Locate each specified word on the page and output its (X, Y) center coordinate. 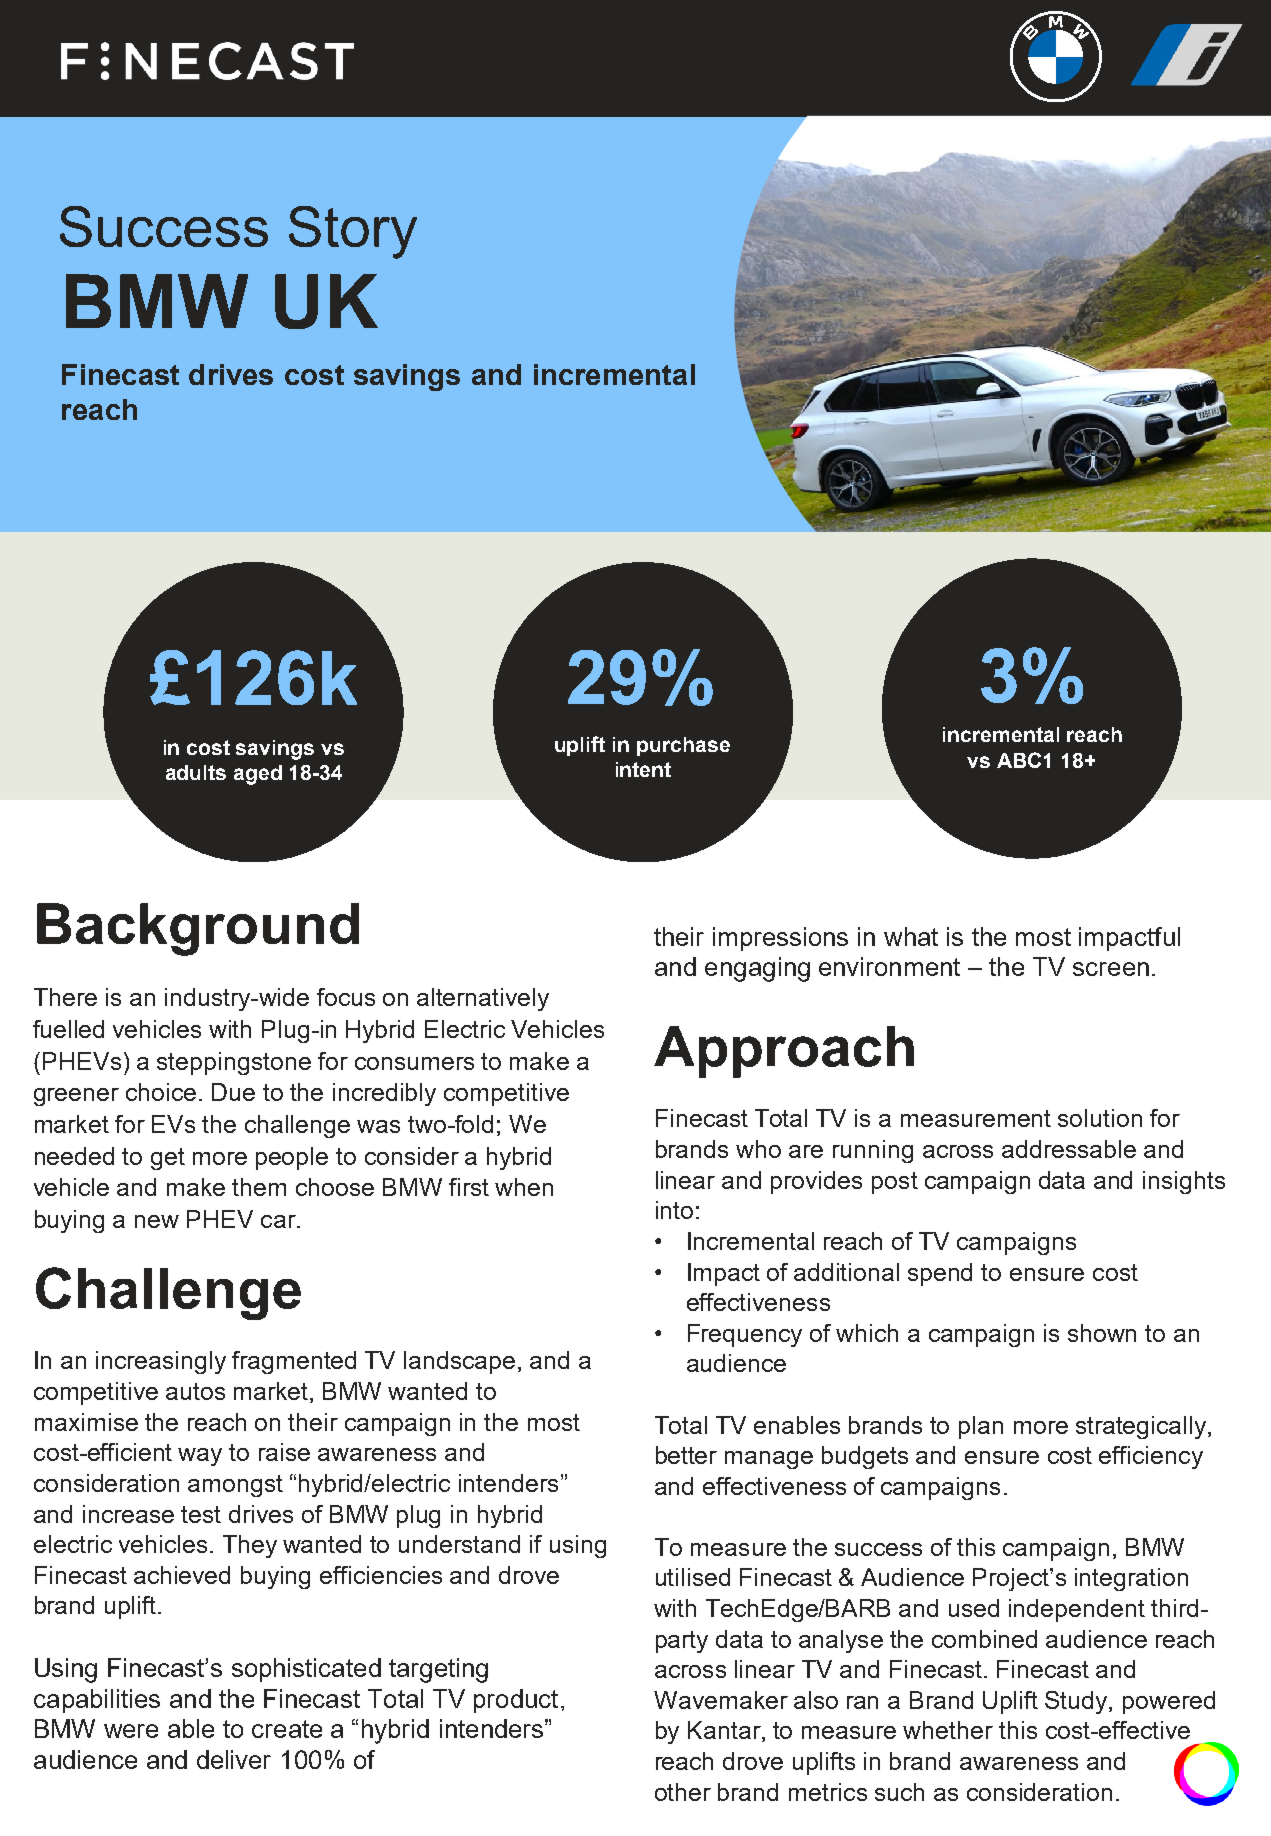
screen (1111, 969)
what (911, 936)
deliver (234, 1759)
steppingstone (234, 1063)
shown (1102, 1333)
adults (196, 772)
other (683, 1792)
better (686, 1455)
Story (353, 232)
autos (195, 1391)
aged (258, 775)
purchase (683, 746)
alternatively (483, 999)
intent (643, 769)
